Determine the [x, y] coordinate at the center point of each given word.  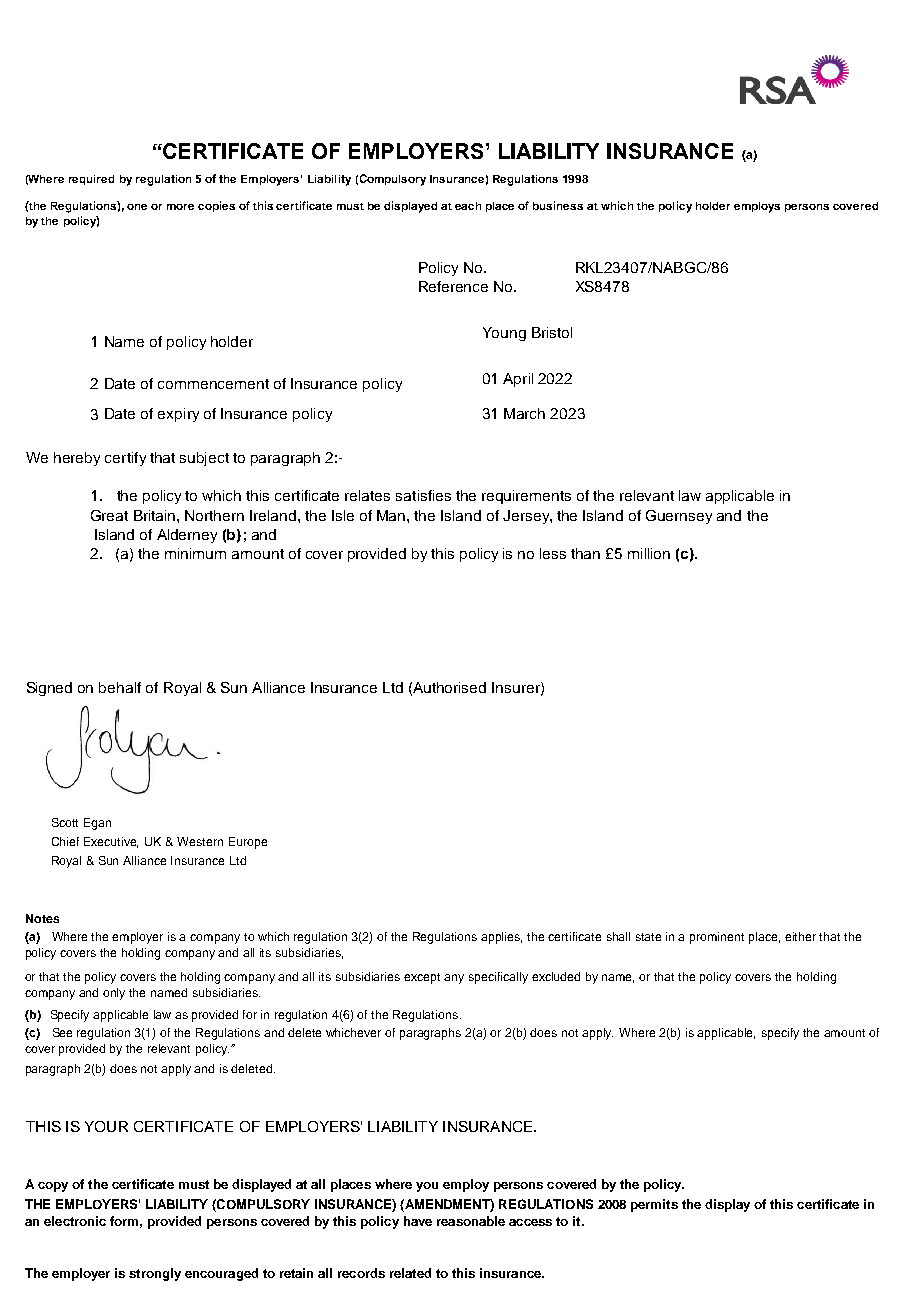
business [558, 205]
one [137, 207]
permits [654, 1205]
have [418, 1221]
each [468, 206]
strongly [155, 1274]
